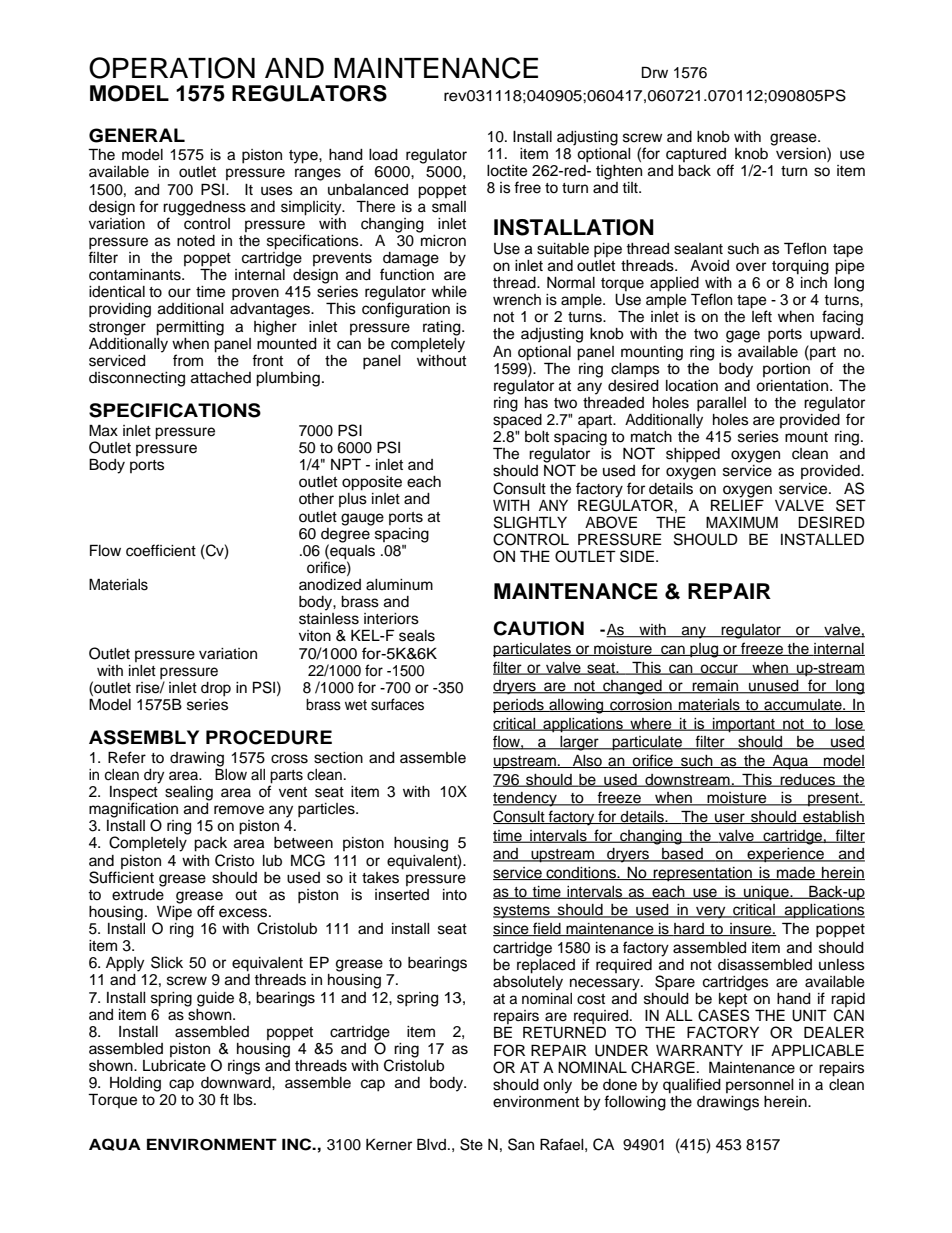 Image resolution: width=952 pixels, height=1233 pixels. I want to click on San, so click(521, 1144).
